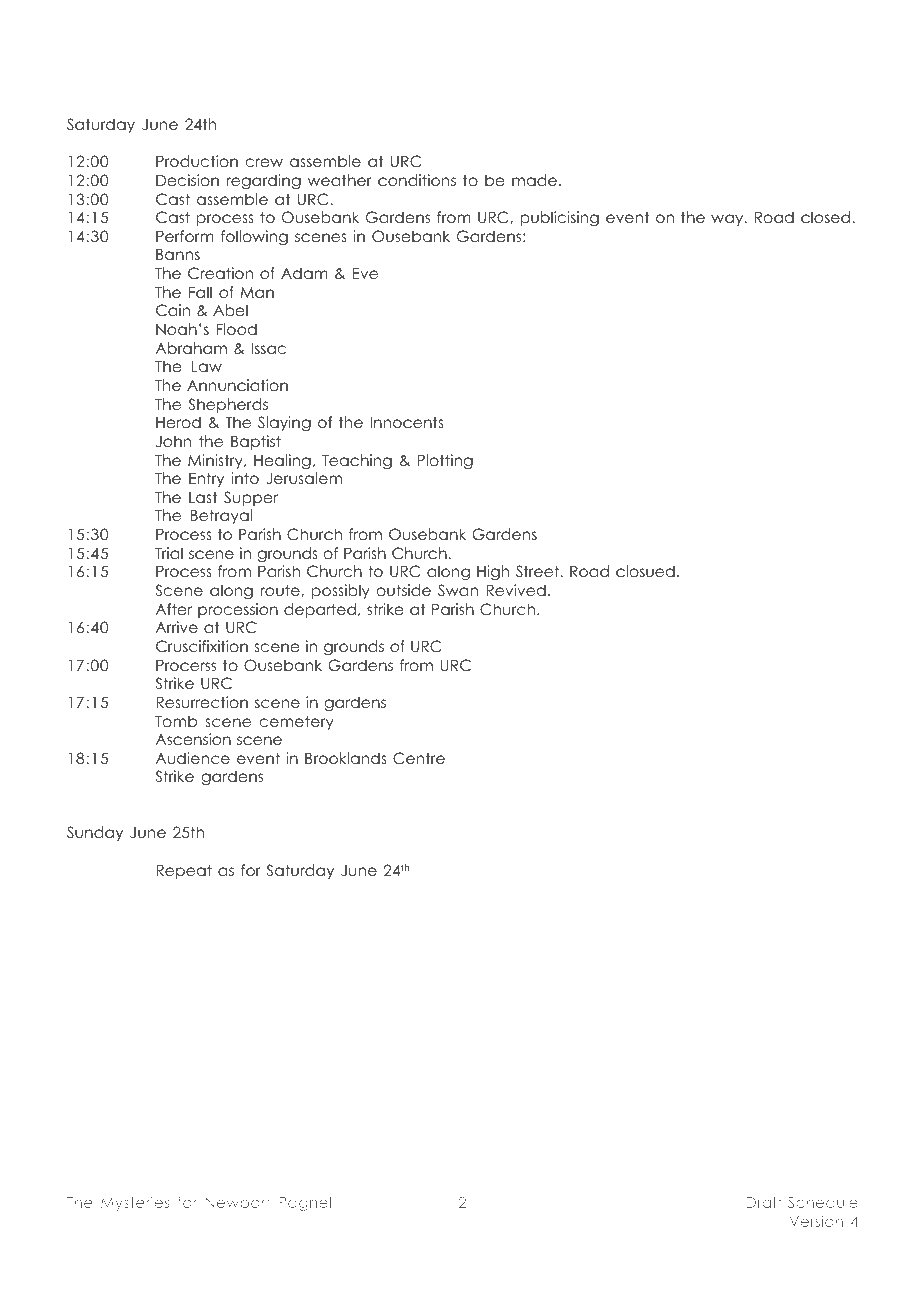  Describe the element at coordinates (419, 758) in the screenshot. I see `Centre` at that location.
